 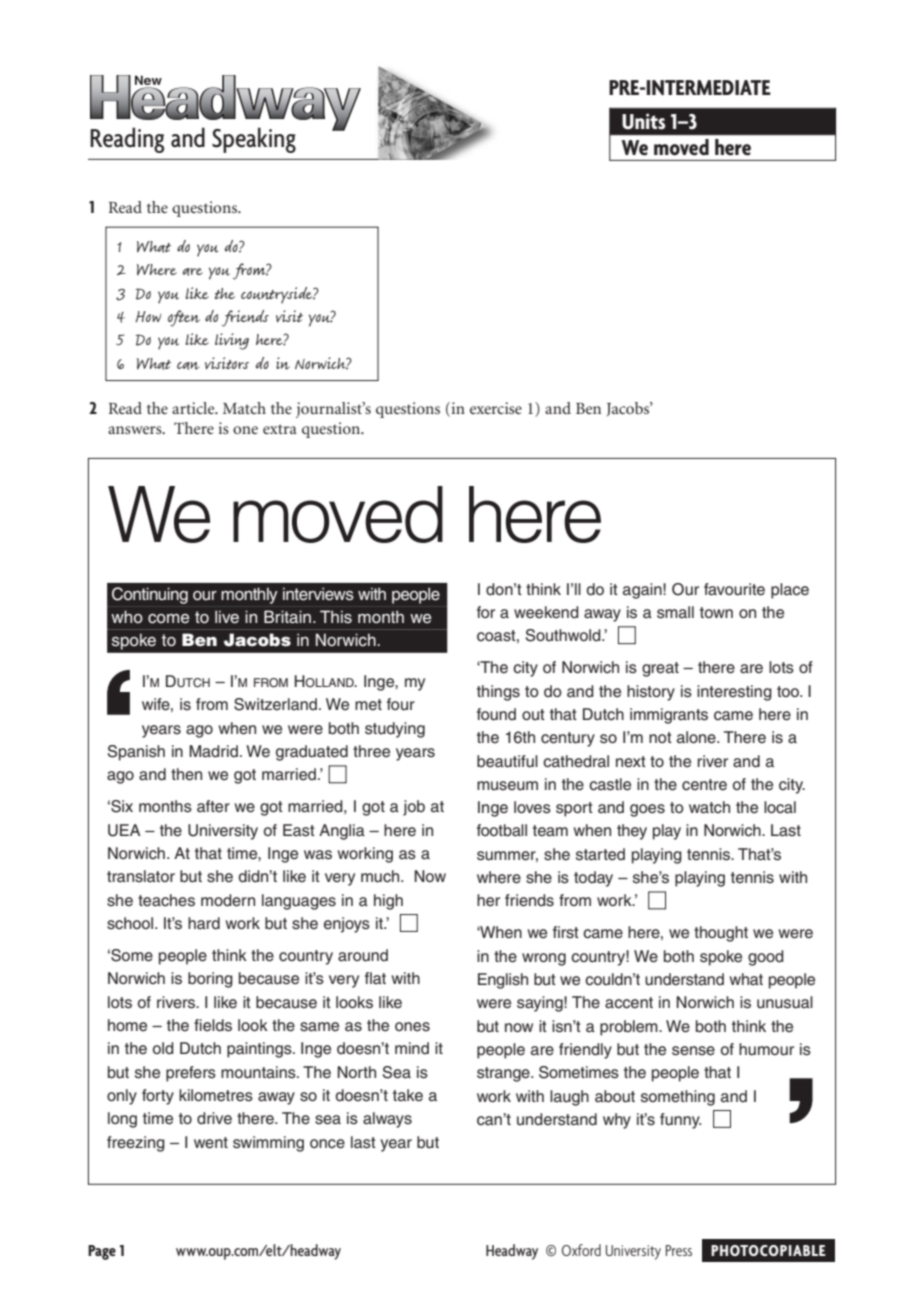 I want to click on favourite, so click(x=734, y=589).
